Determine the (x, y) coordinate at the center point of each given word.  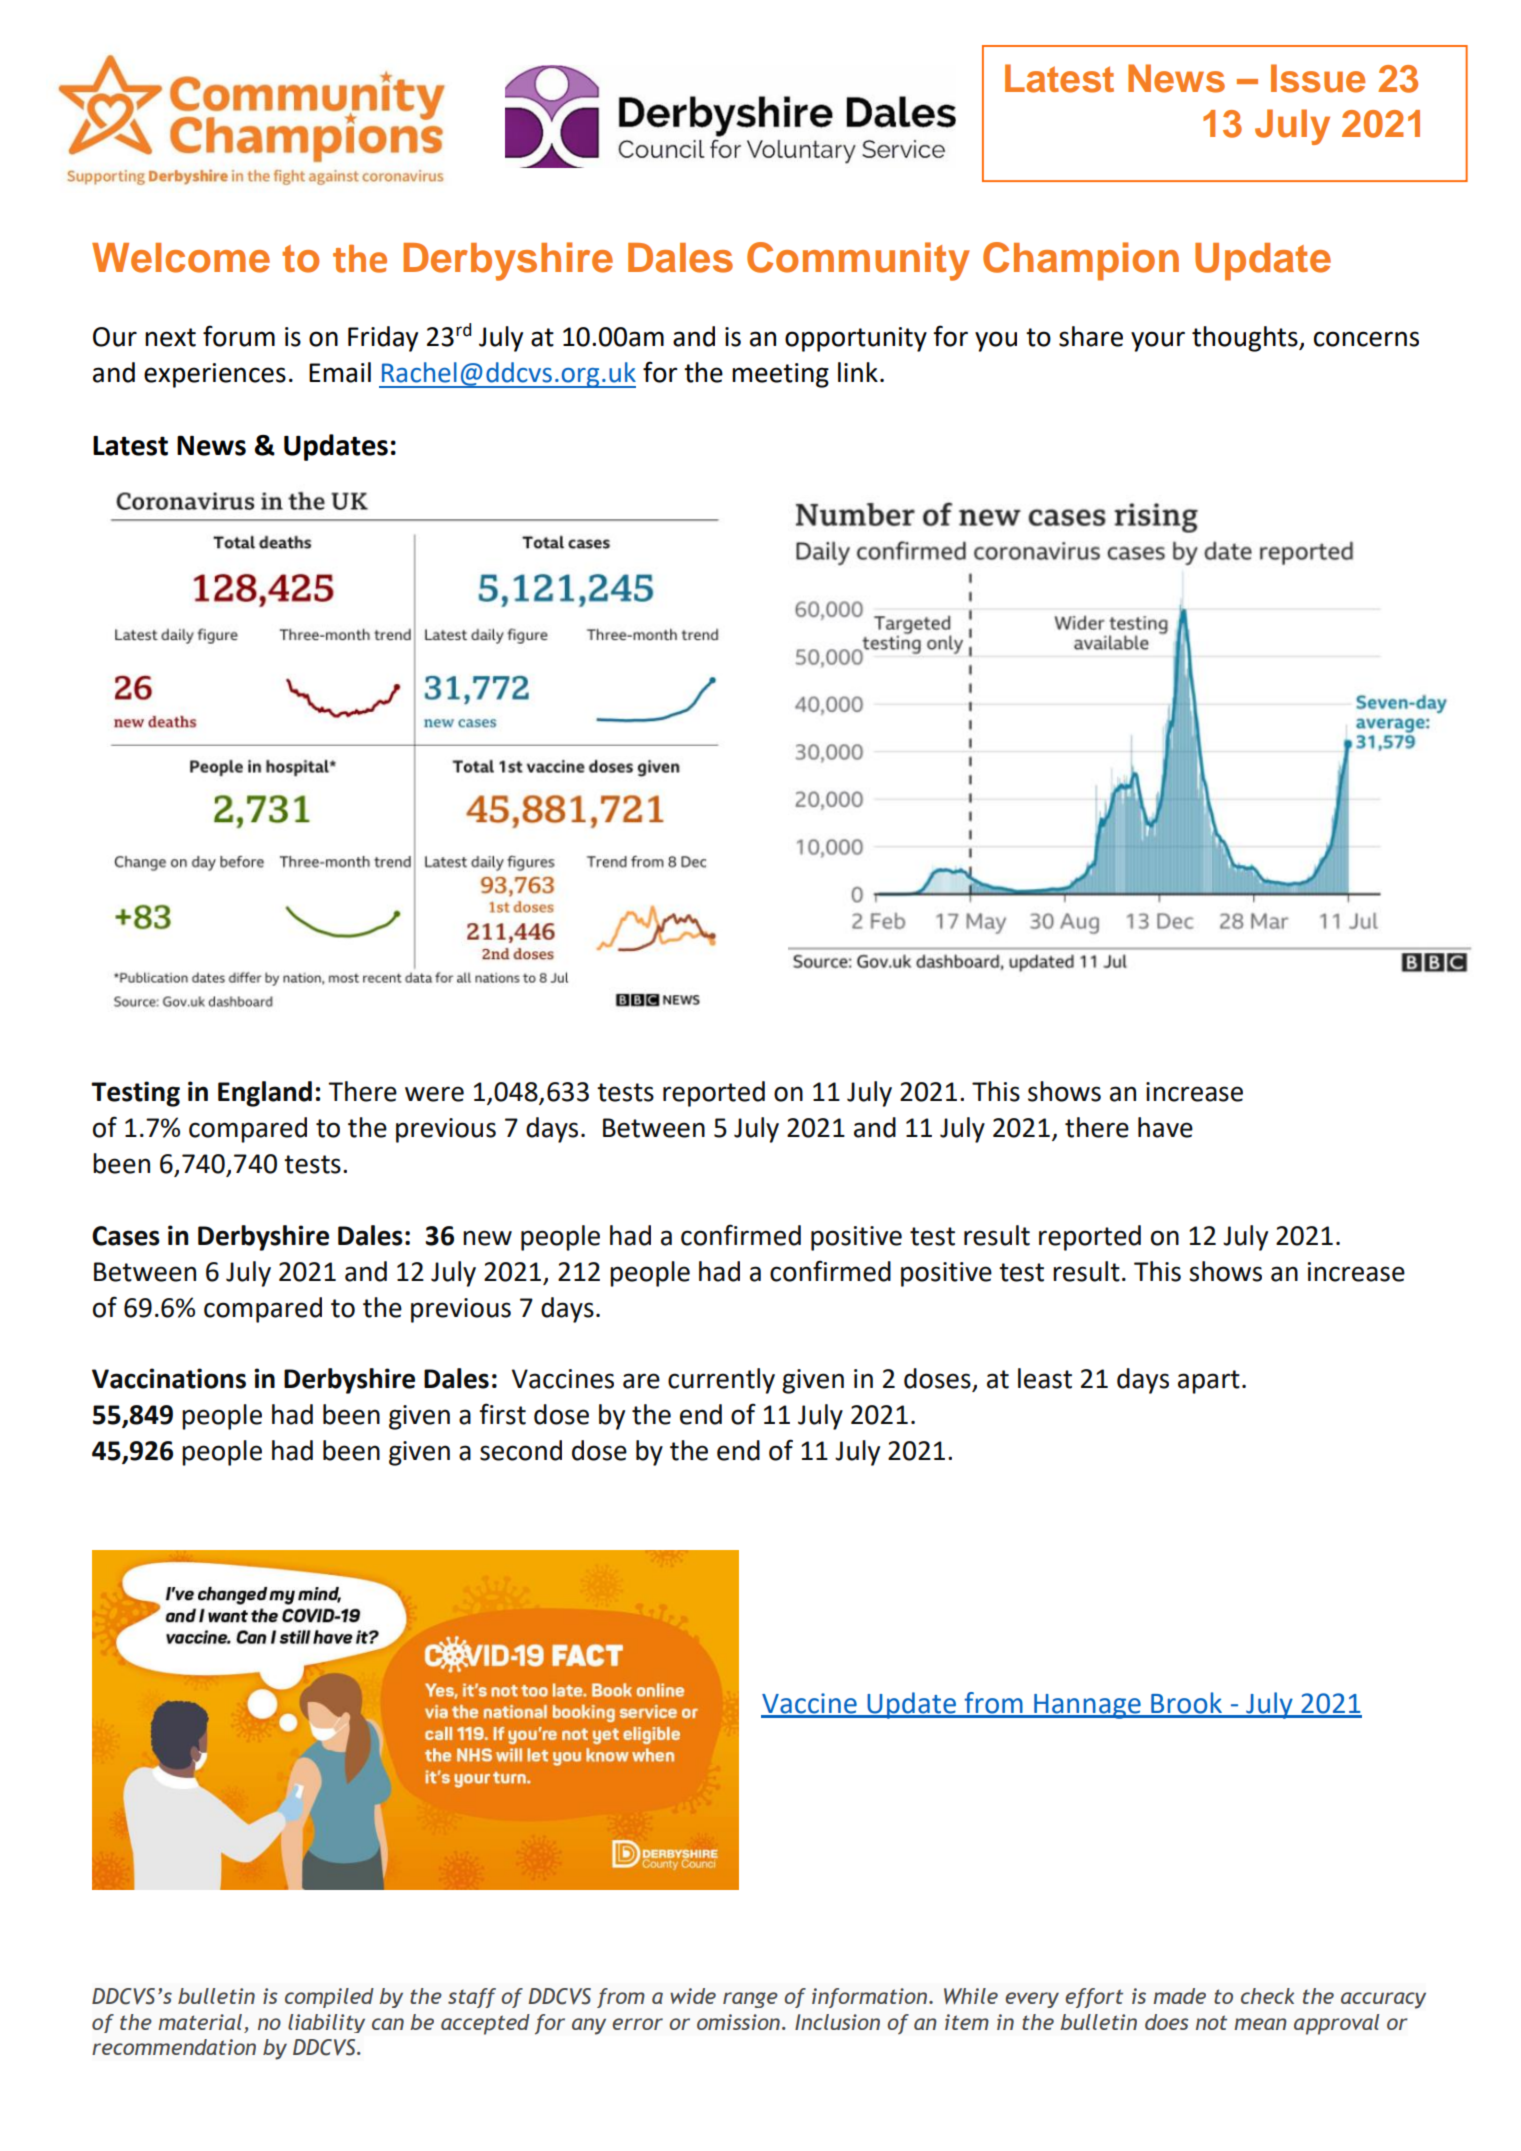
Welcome (181, 258)
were (434, 1094)
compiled (329, 1998)
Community (858, 261)
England (265, 1094)
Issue (1318, 78)
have (1165, 1127)
